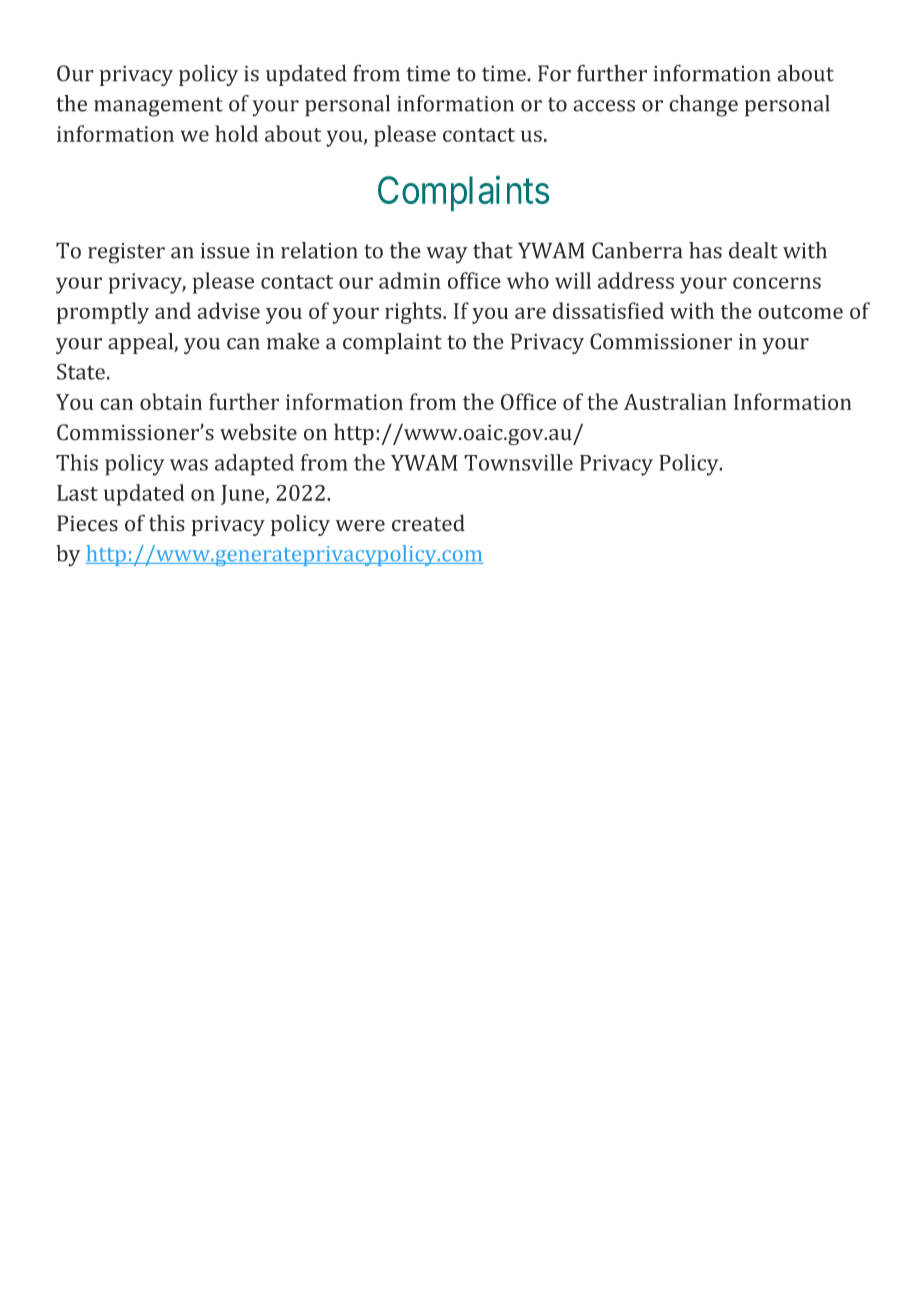  What do you see at coordinates (173, 310) in the screenshot?
I see `and` at bounding box center [173, 310].
